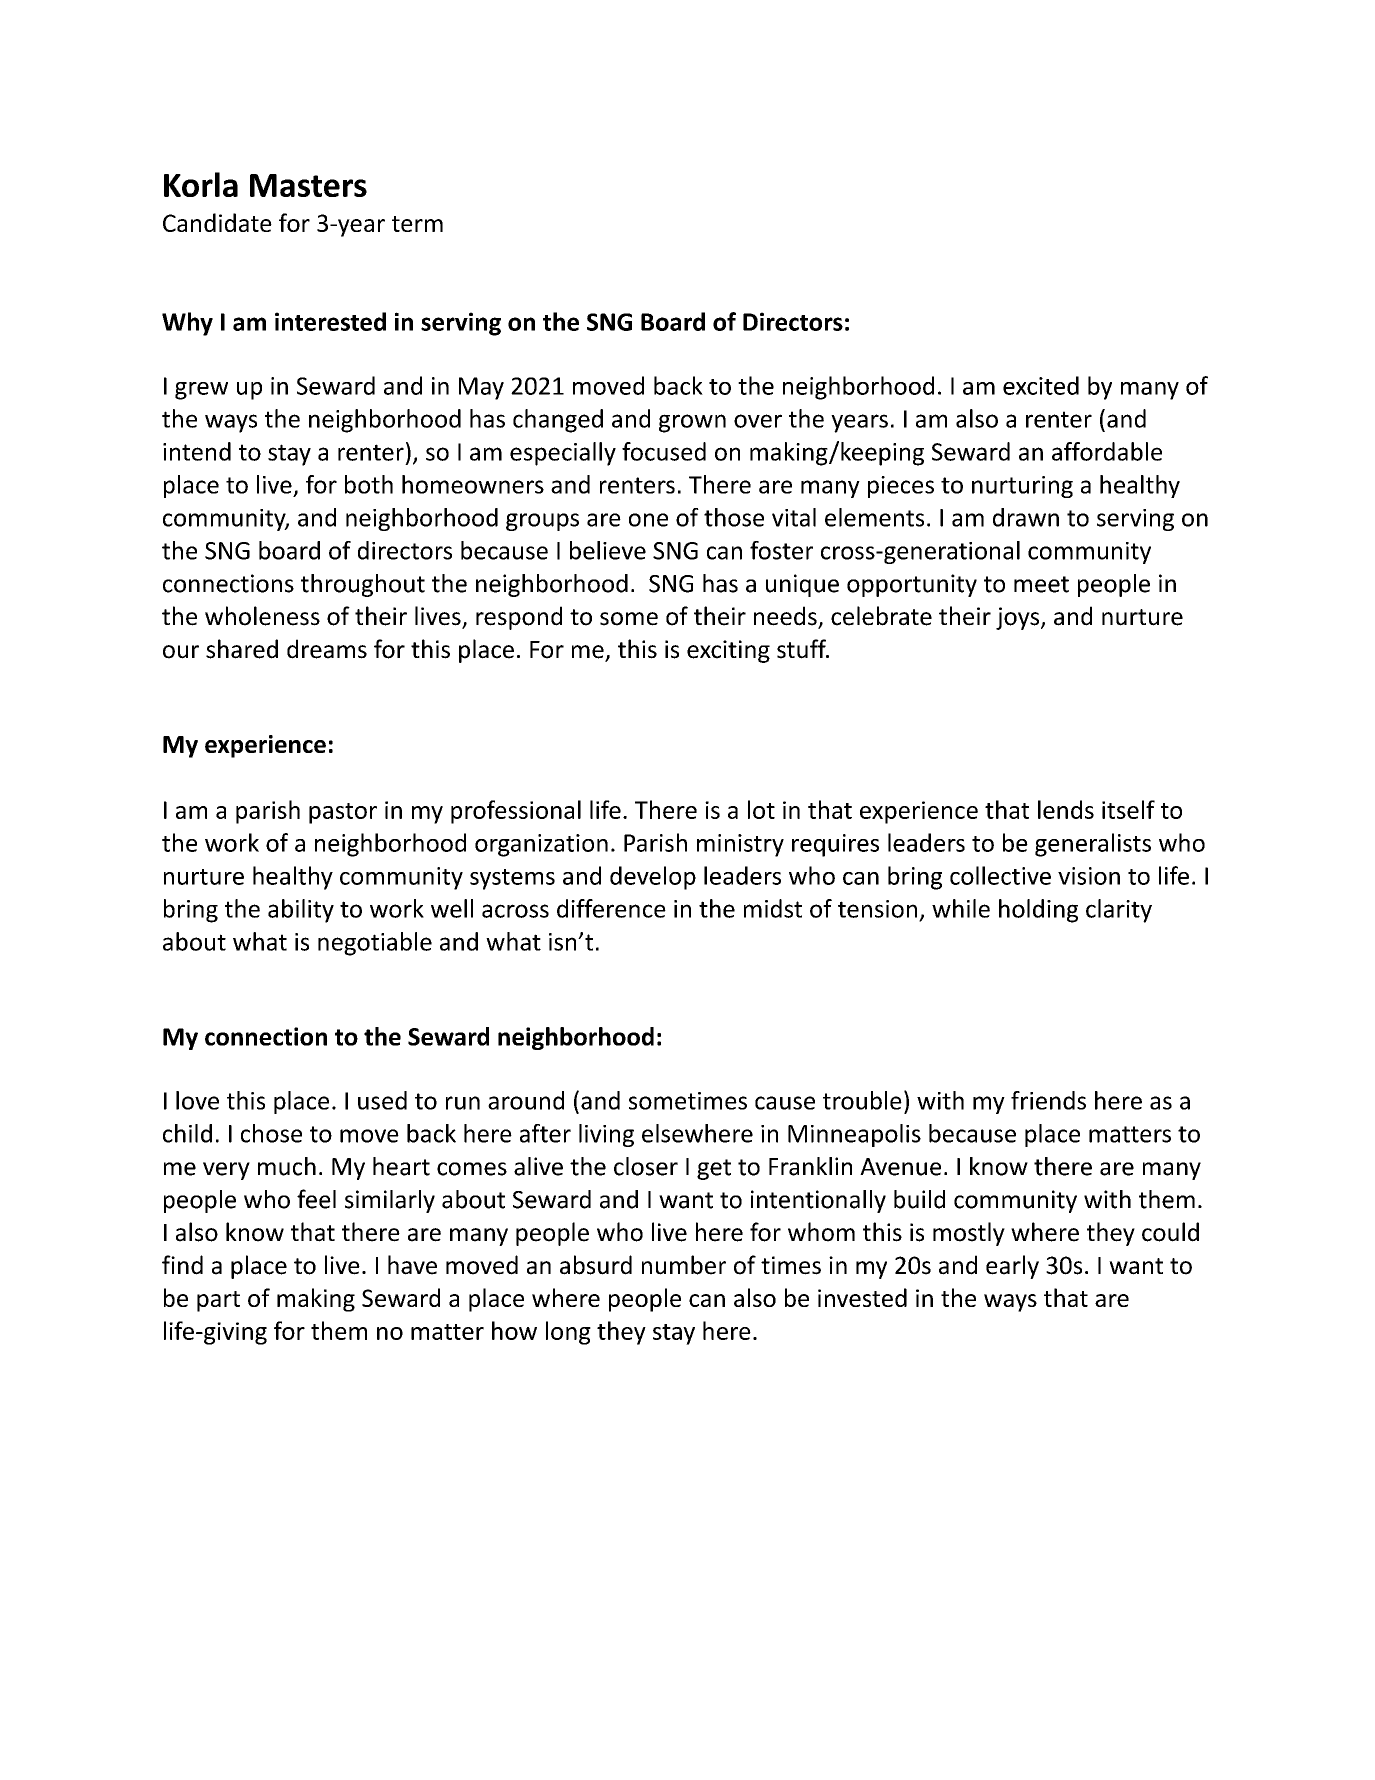 The height and width of the screenshot is (1780, 1375). Describe the element at coordinates (684, 1265) in the screenshot. I see `number` at that location.
